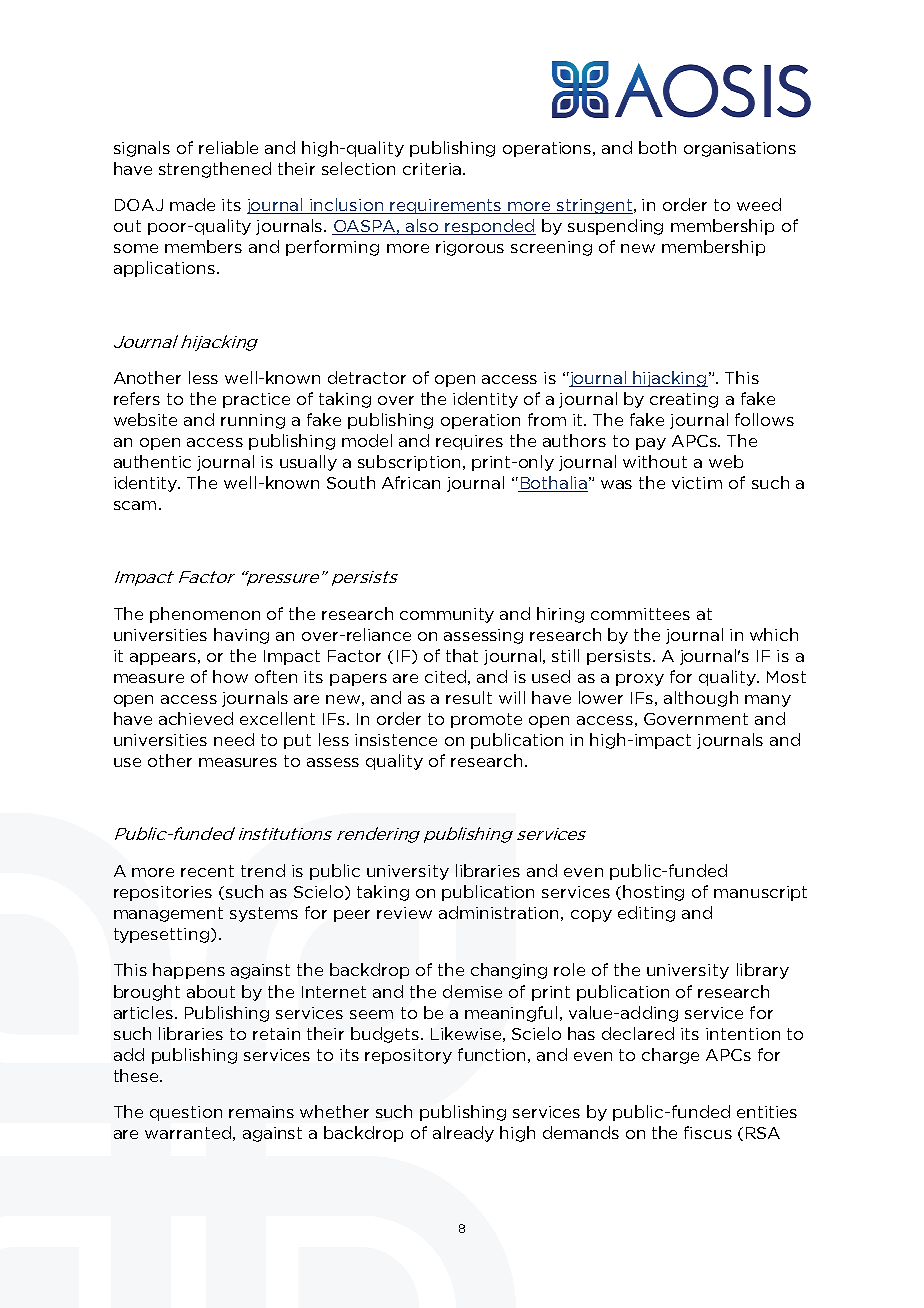 This screenshot has width=924, height=1308. I want to click on question, so click(186, 1113).
